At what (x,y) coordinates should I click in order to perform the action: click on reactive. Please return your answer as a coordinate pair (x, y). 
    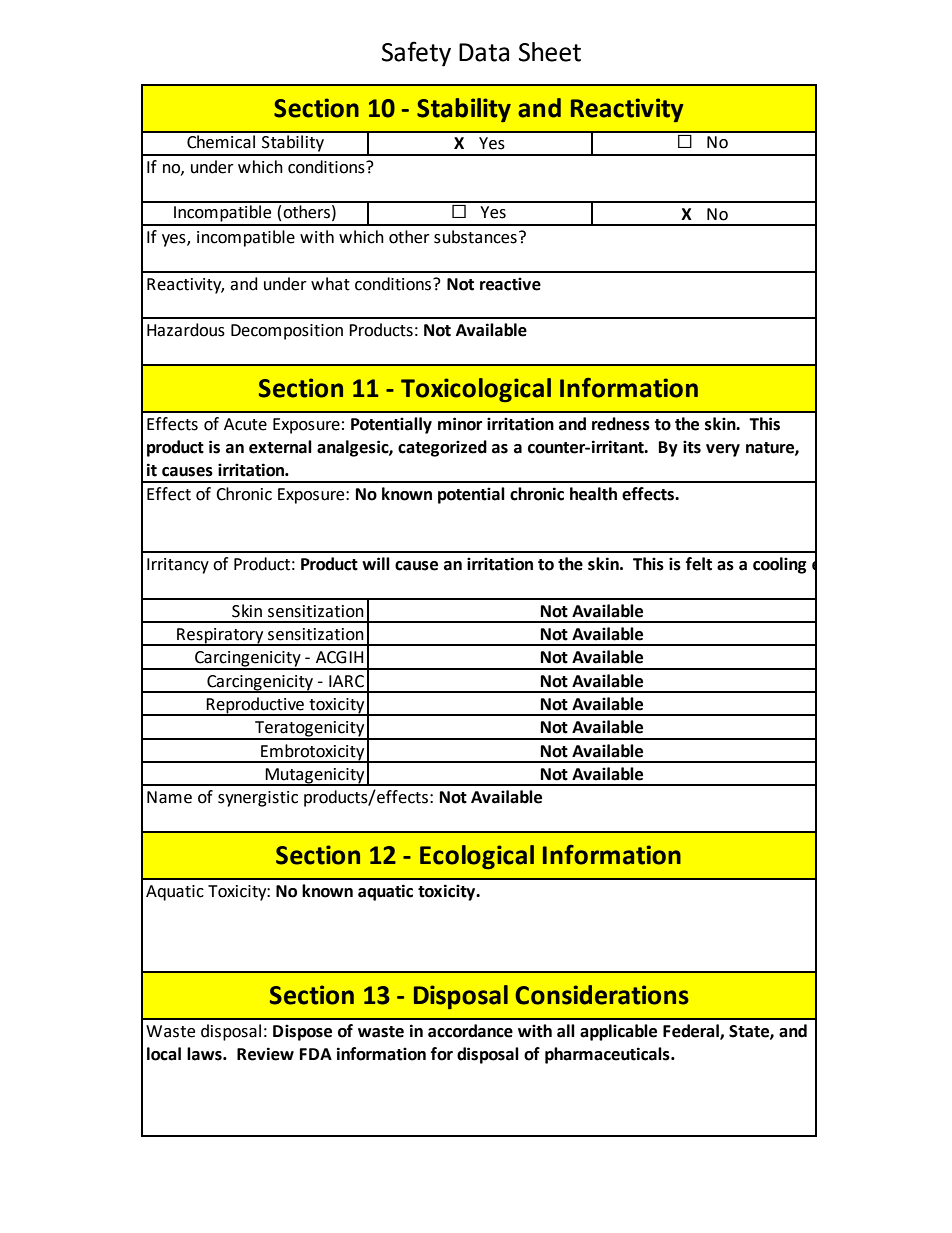
    Looking at the image, I should click on (510, 284).
